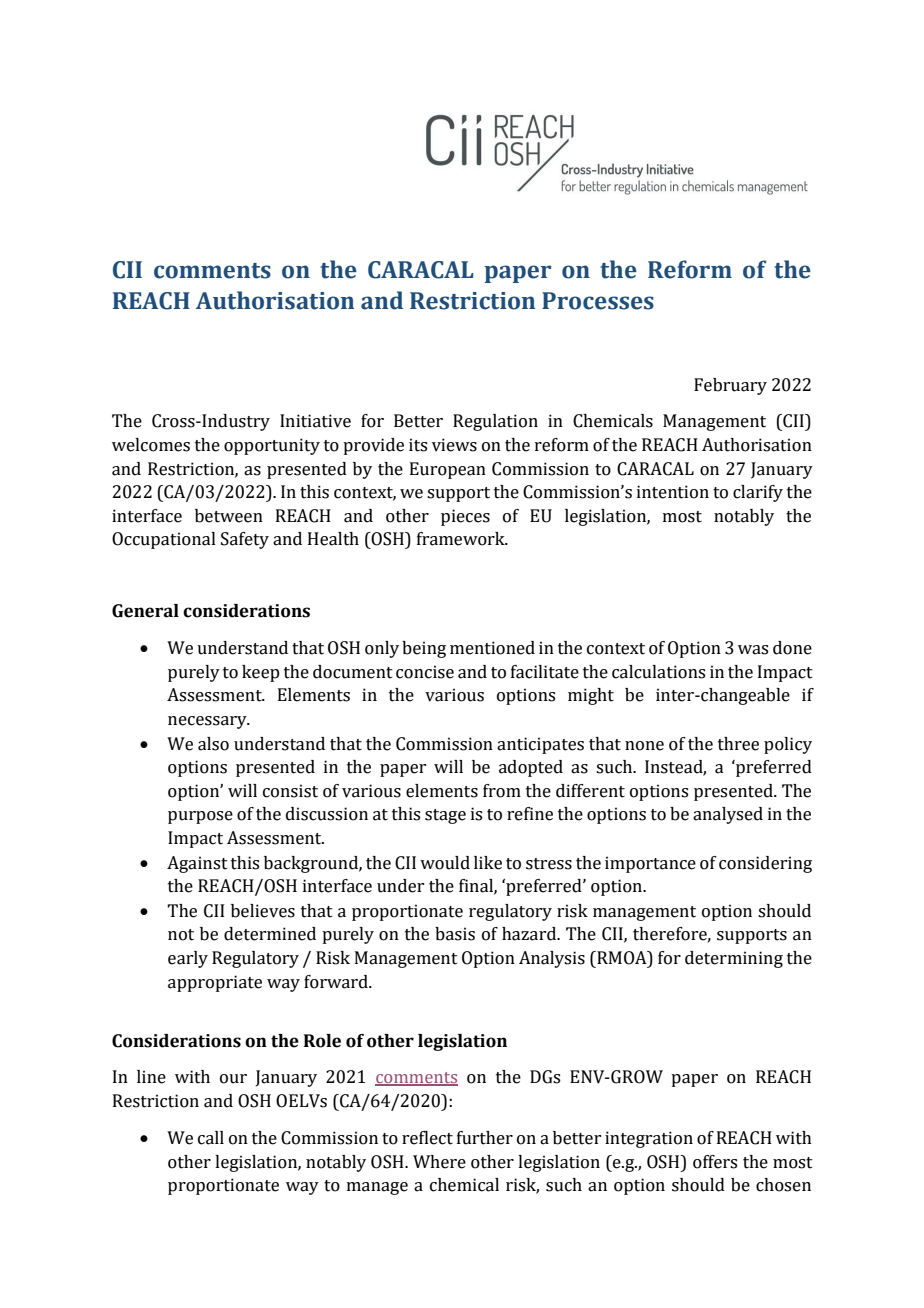 The image size is (924, 1308). Describe the element at coordinates (145, 611) in the image. I see `General` at that location.
